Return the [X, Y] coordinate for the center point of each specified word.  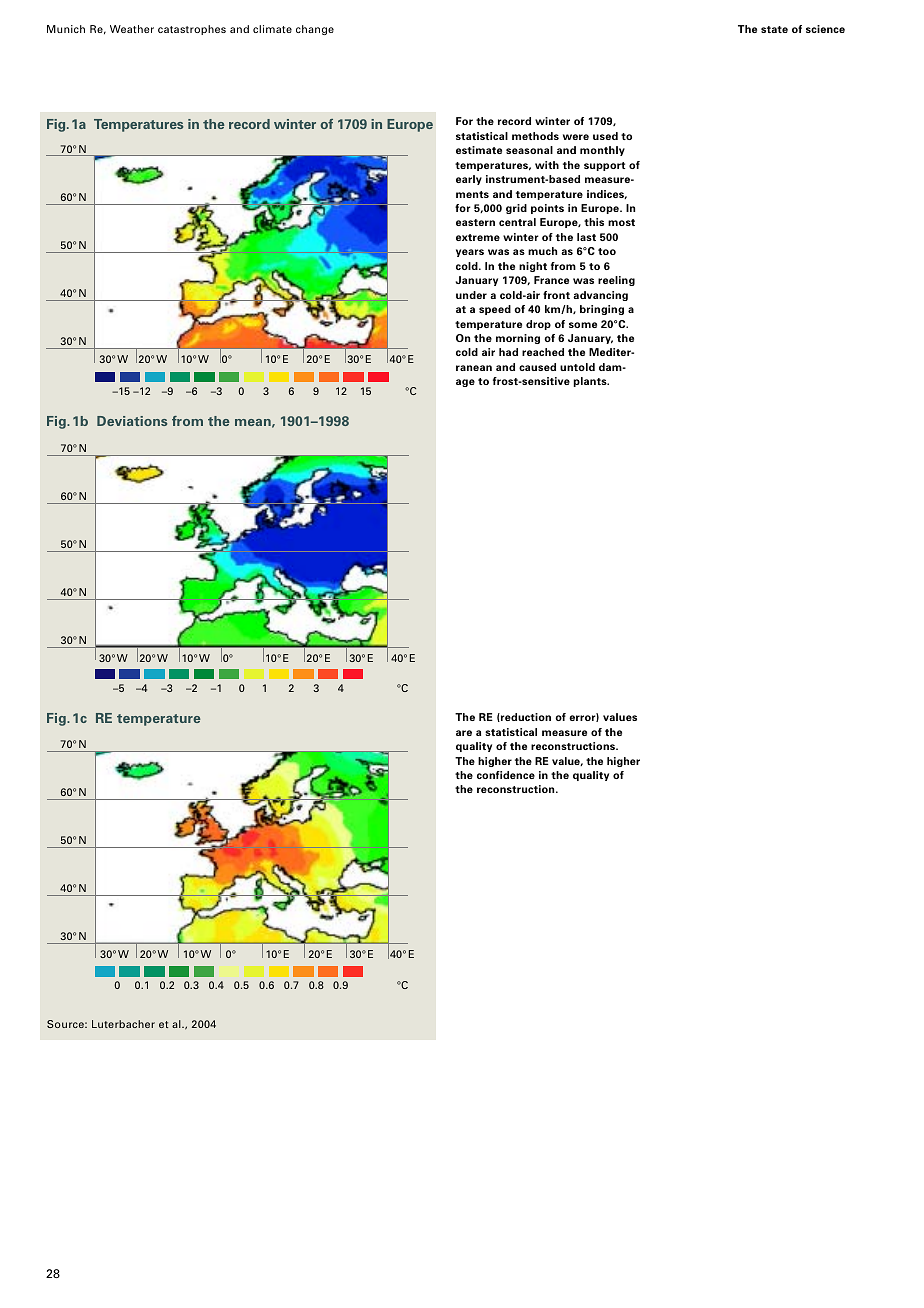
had [508, 352]
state [774, 29]
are [464, 733]
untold [577, 367]
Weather [132, 29]
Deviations [132, 421]
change [315, 30]
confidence [506, 775]
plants [591, 382]
